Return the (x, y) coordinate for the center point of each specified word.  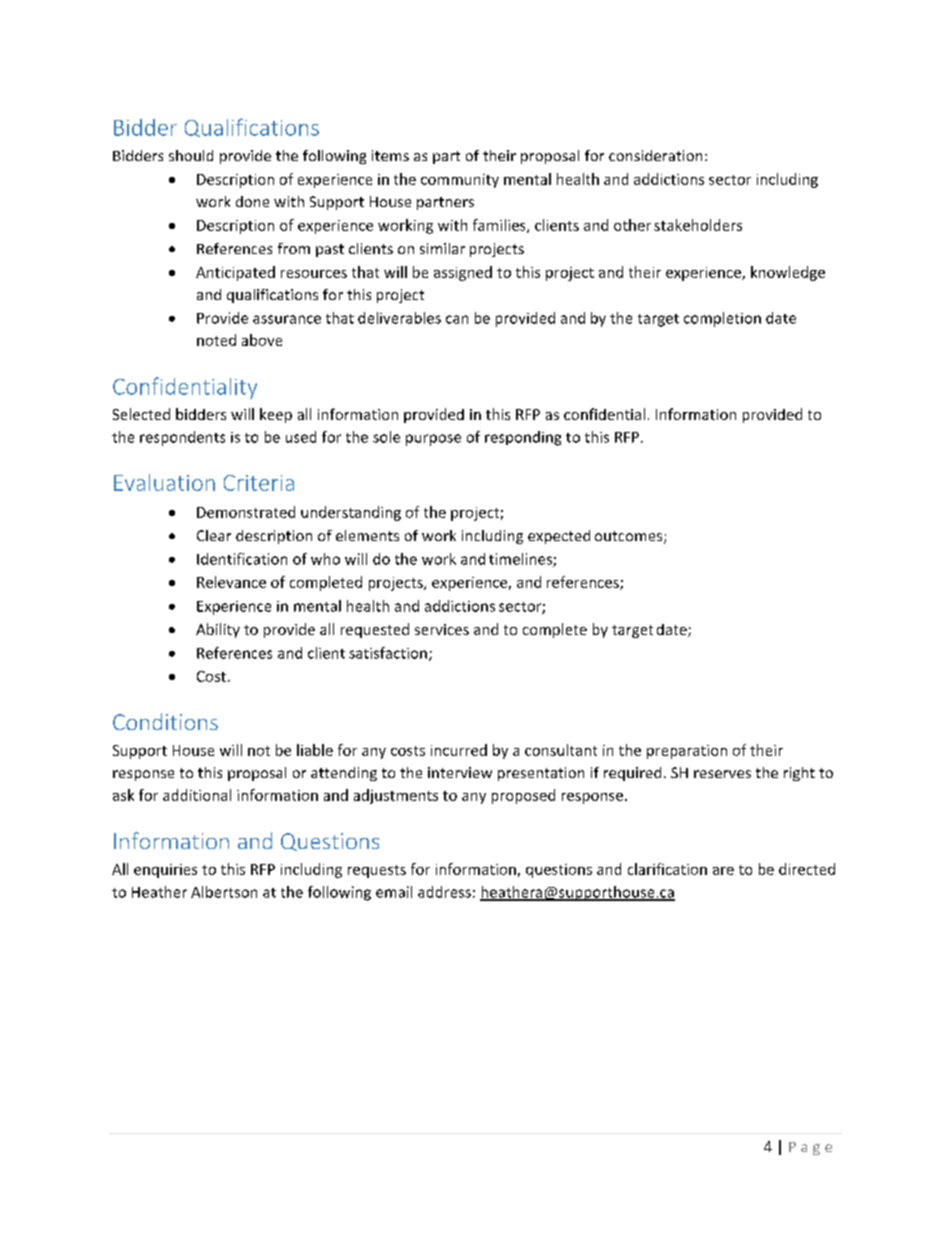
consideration (655, 155)
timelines (521, 560)
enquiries (165, 871)
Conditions (165, 721)
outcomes (630, 537)
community (460, 181)
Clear (214, 535)
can (457, 319)
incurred (459, 750)
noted (216, 340)
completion (722, 319)
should (191, 155)
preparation (687, 752)
